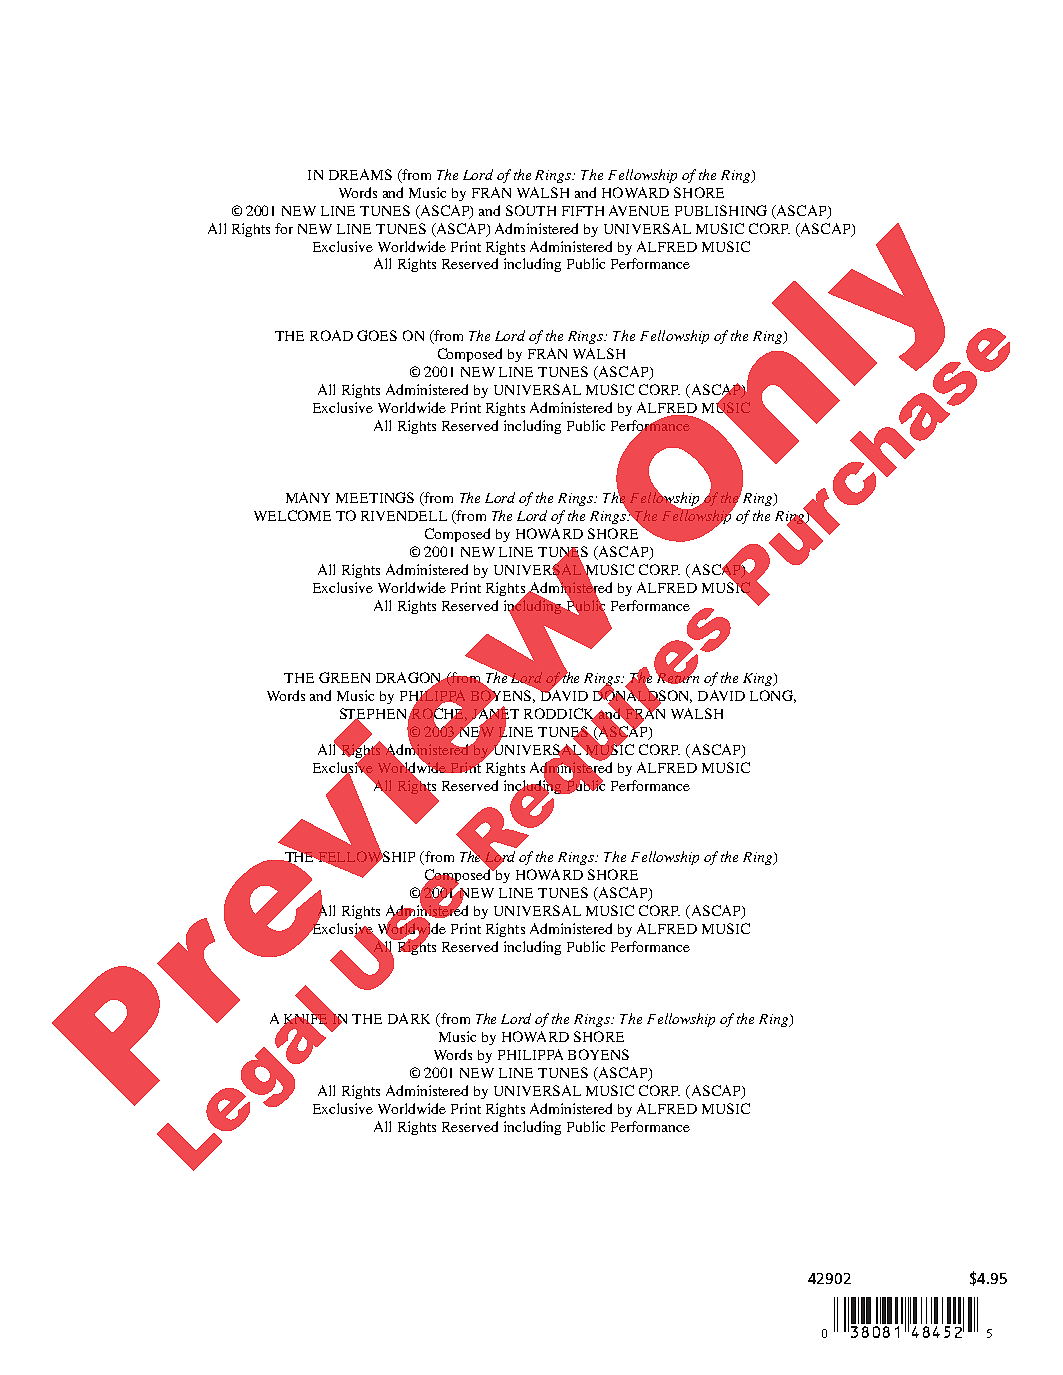 The width and height of the document is (1063, 1375). What do you see at coordinates (344, 677) in the document?
I see `GREEN` at bounding box center [344, 677].
